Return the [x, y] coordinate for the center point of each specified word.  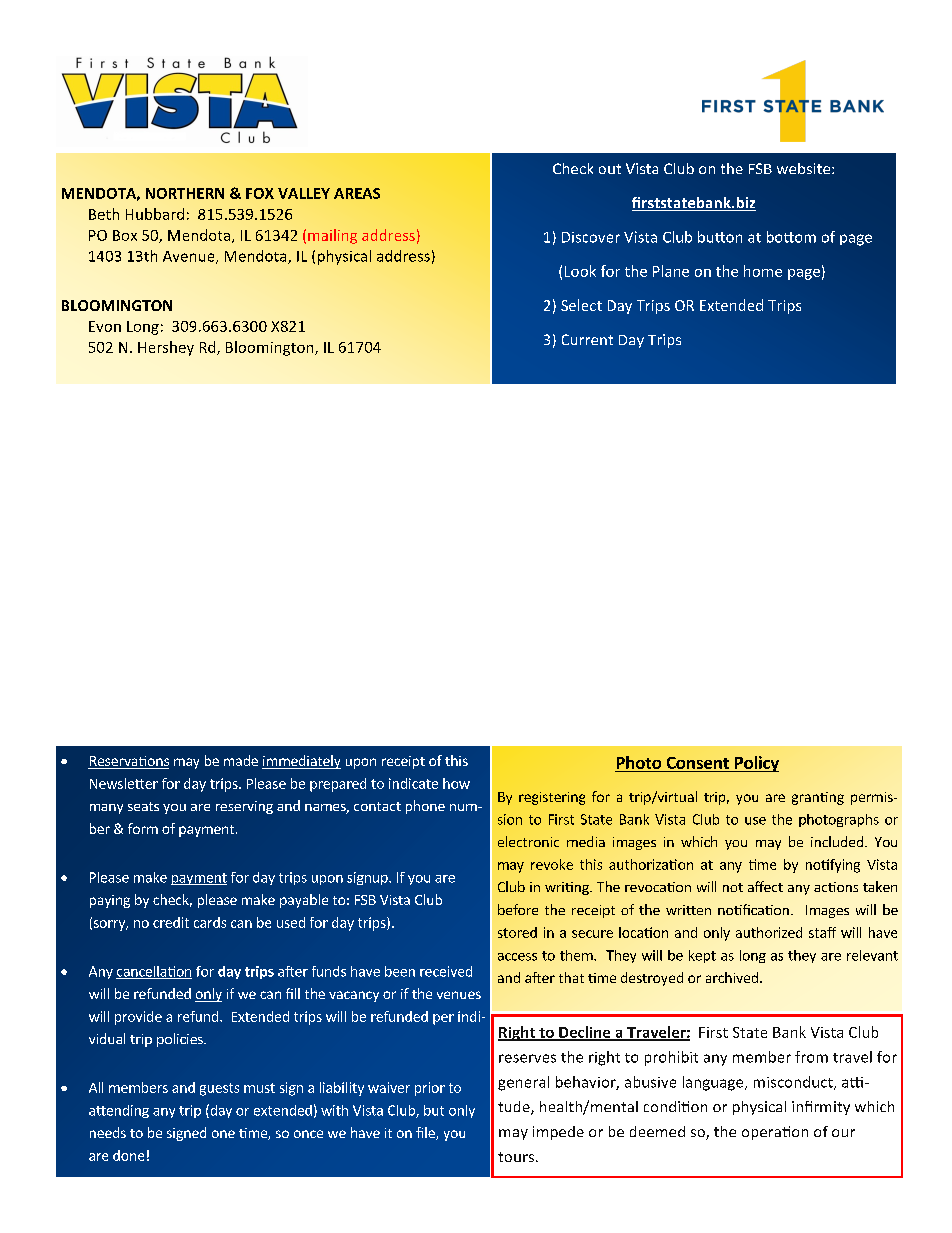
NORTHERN [185, 193]
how [456, 783]
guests [219, 1089]
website [805, 168]
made [241, 760]
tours [517, 1157]
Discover [591, 237]
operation [775, 1133]
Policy [755, 764]
